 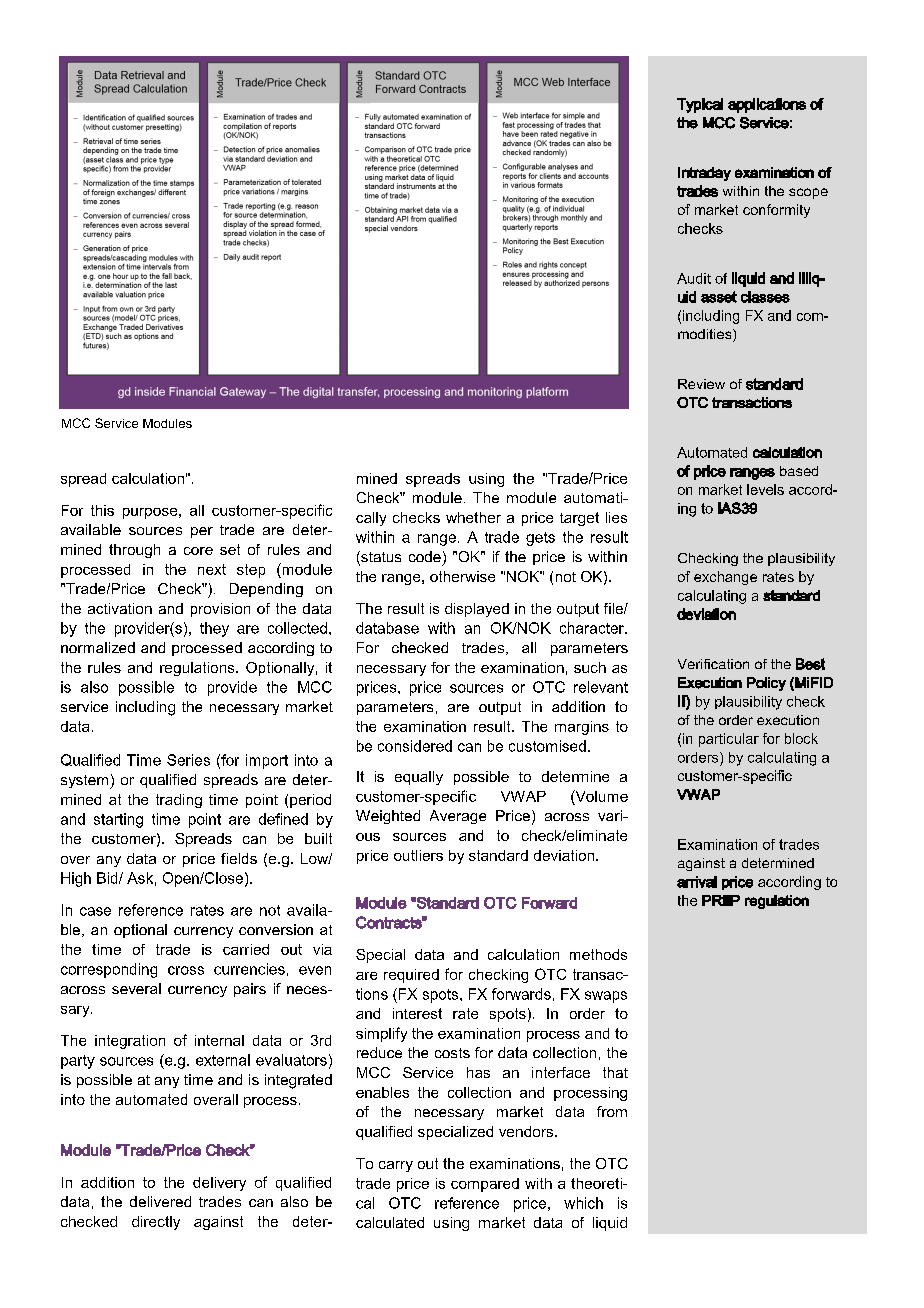 What do you see at coordinates (473, 517) in the screenshot?
I see `whether` at bounding box center [473, 517].
